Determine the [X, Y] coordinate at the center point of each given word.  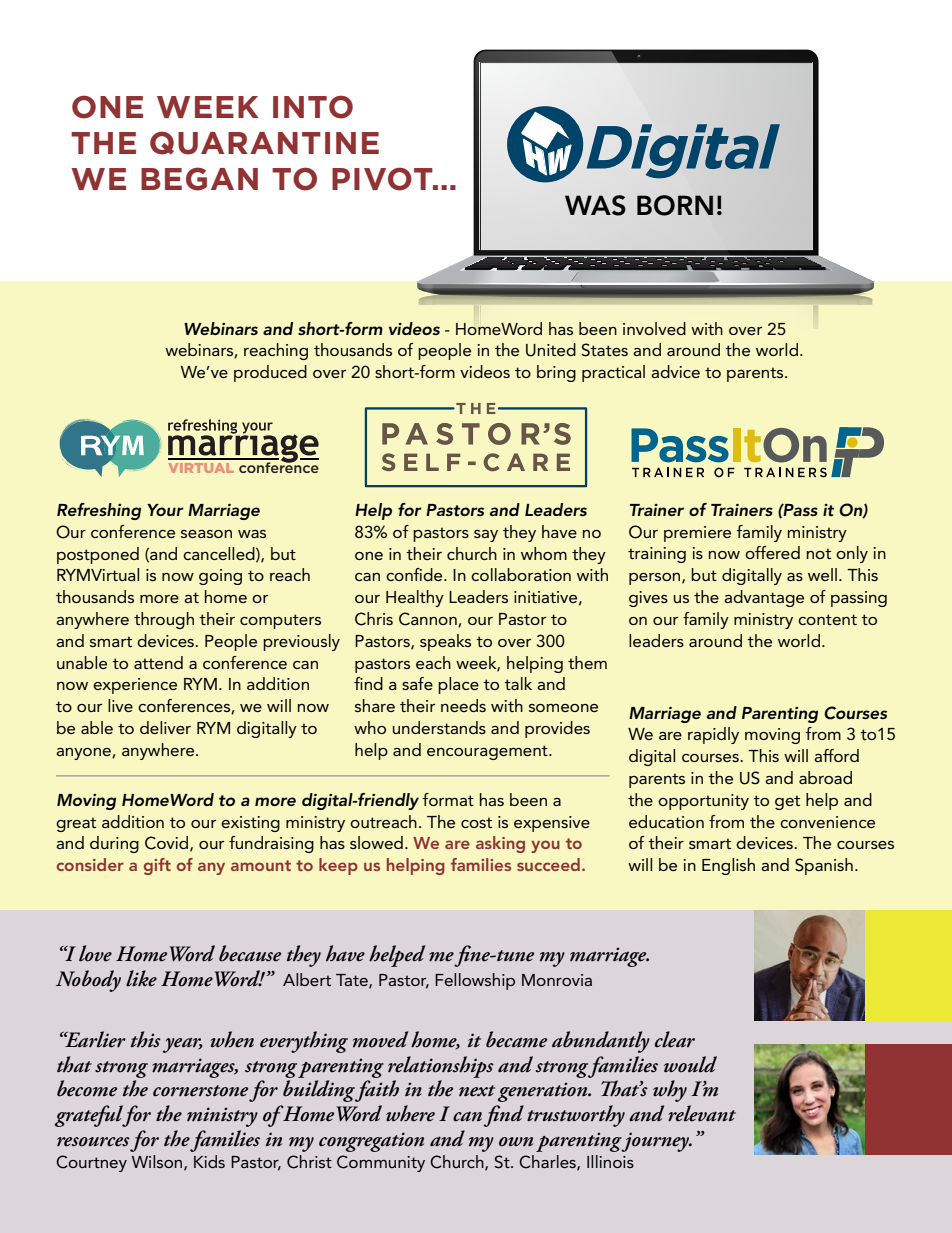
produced [270, 373]
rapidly [713, 735]
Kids [209, 1161]
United [551, 350]
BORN [675, 205]
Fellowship [475, 981]
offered [772, 552]
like [141, 978]
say [486, 536]
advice [675, 371]
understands [439, 727]
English [728, 866]
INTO [313, 107]
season [206, 534]
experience [135, 686]
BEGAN [199, 179]
